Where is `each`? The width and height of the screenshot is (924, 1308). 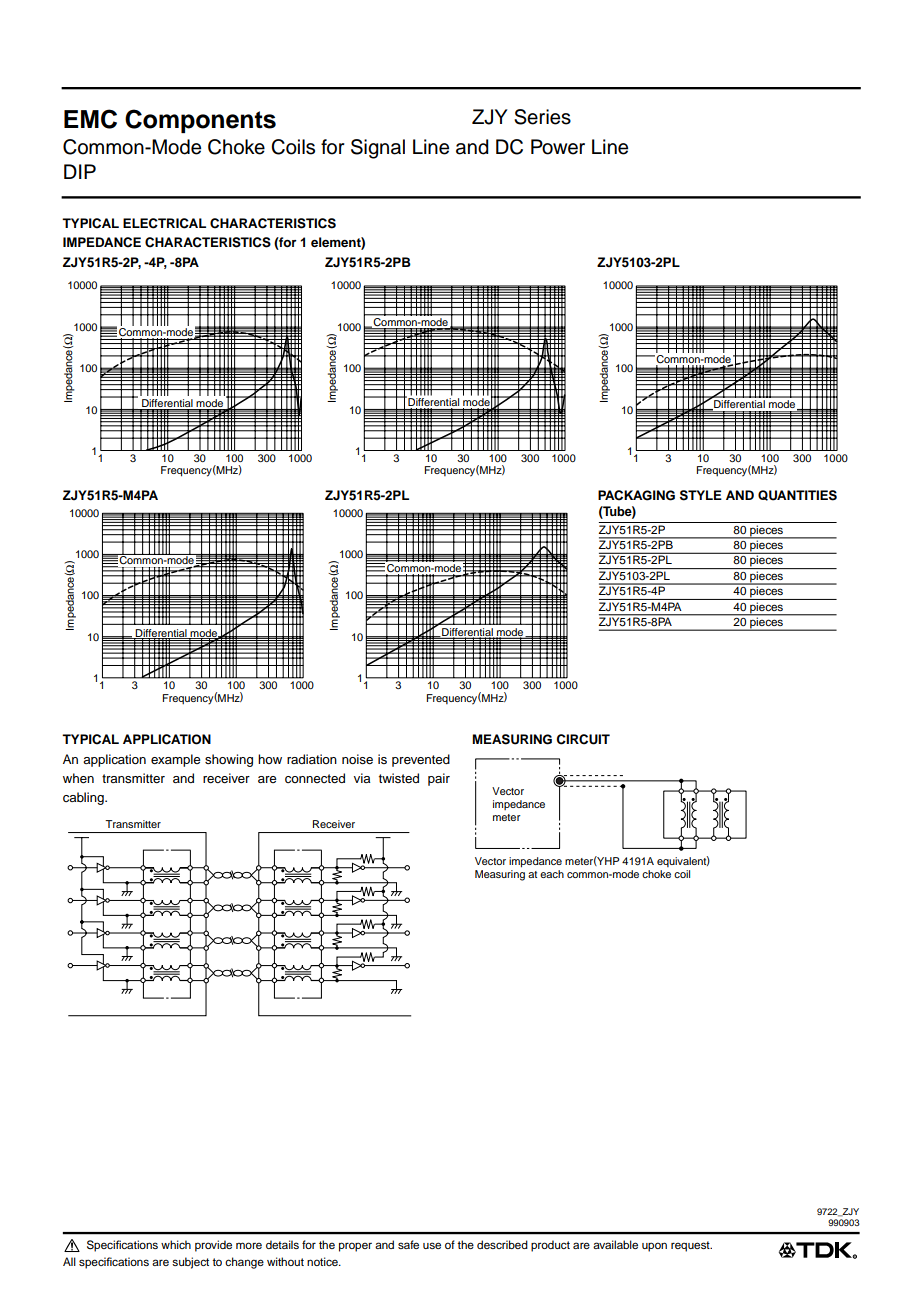
each is located at coordinates (552, 874).
